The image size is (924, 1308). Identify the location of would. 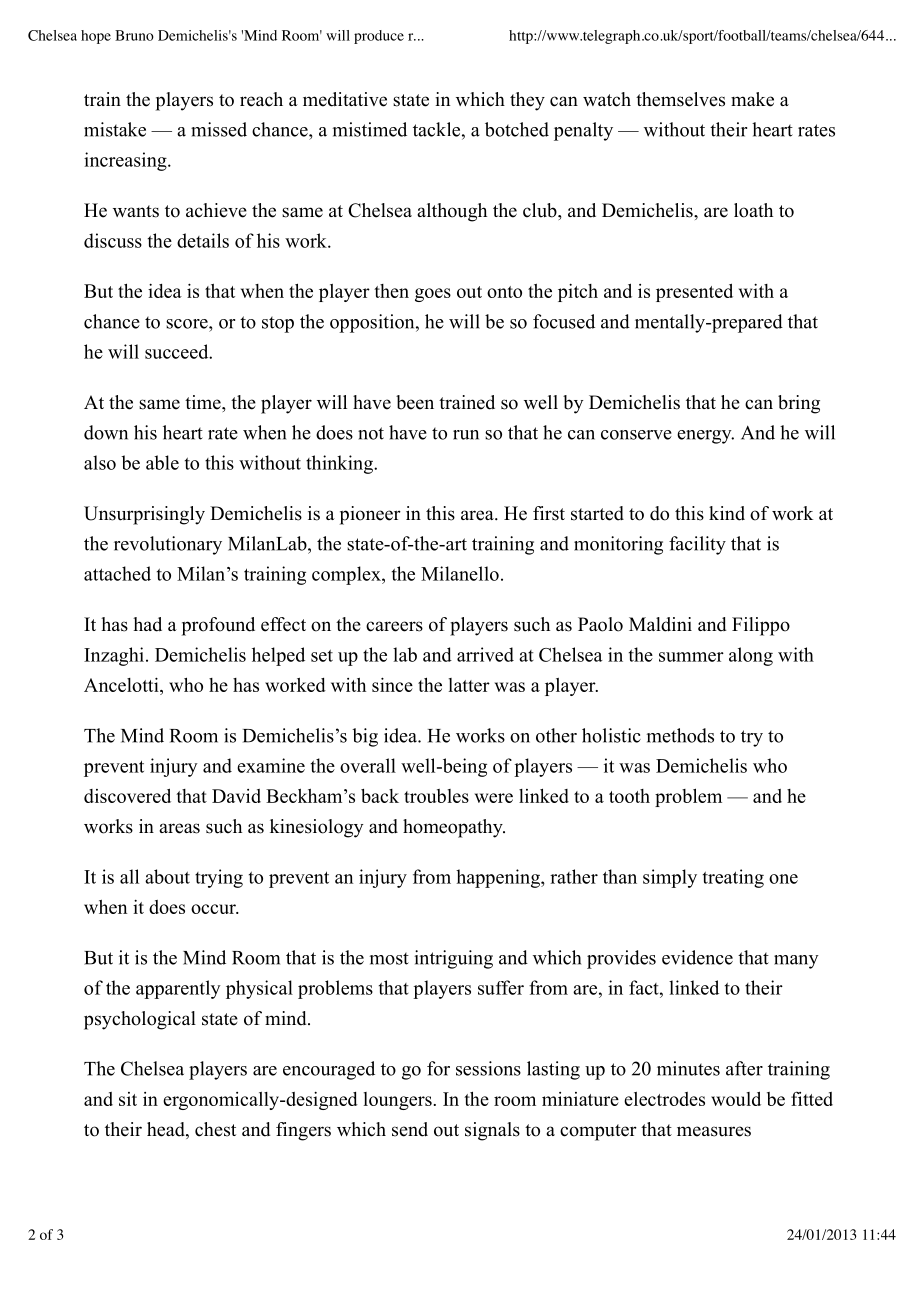
(736, 1098).
